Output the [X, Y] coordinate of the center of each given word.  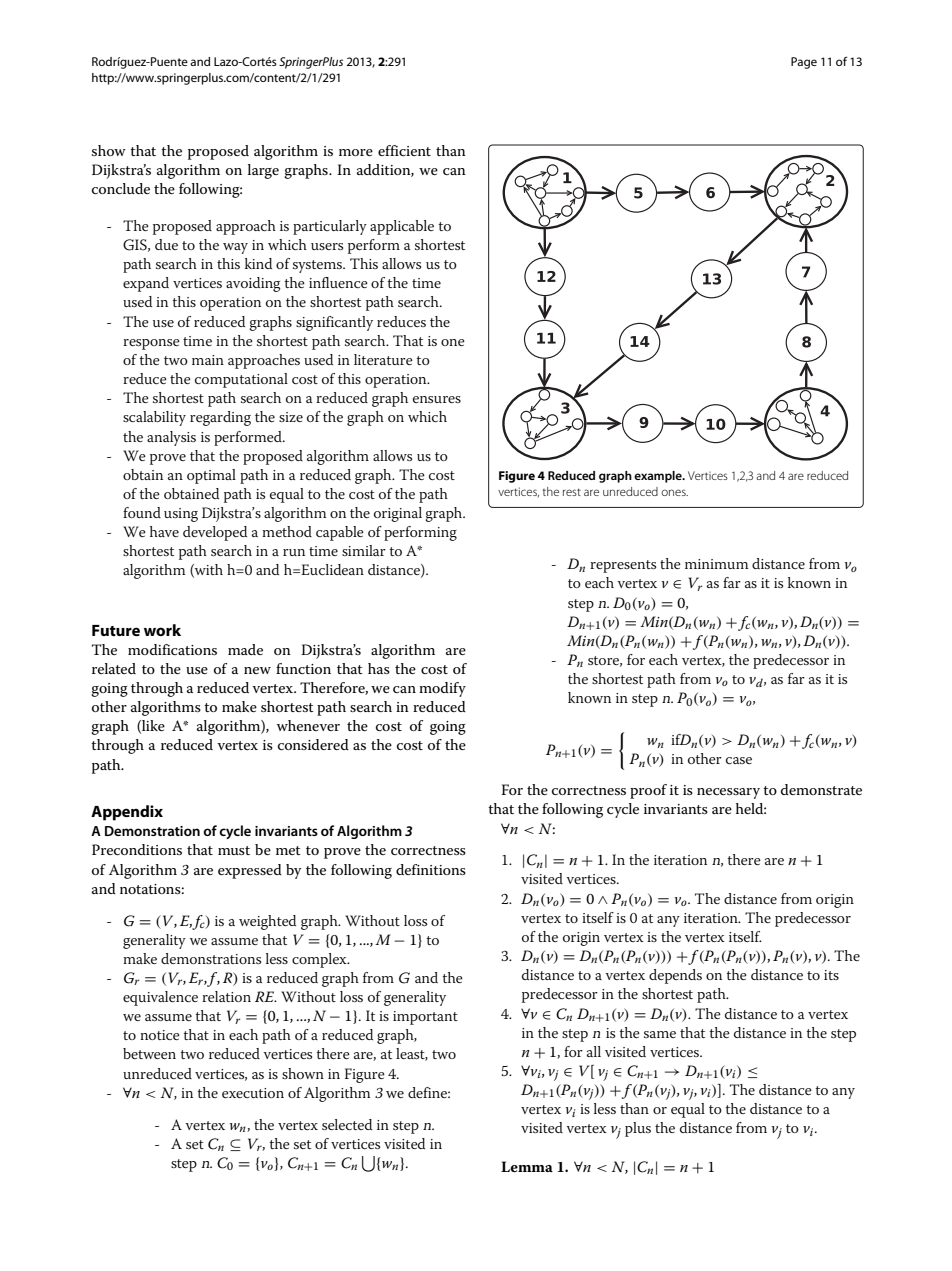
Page [804, 63]
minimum [716, 564]
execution [253, 1093]
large [263, 171]
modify [442, 689]
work [162, 630]
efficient [404, 150]
